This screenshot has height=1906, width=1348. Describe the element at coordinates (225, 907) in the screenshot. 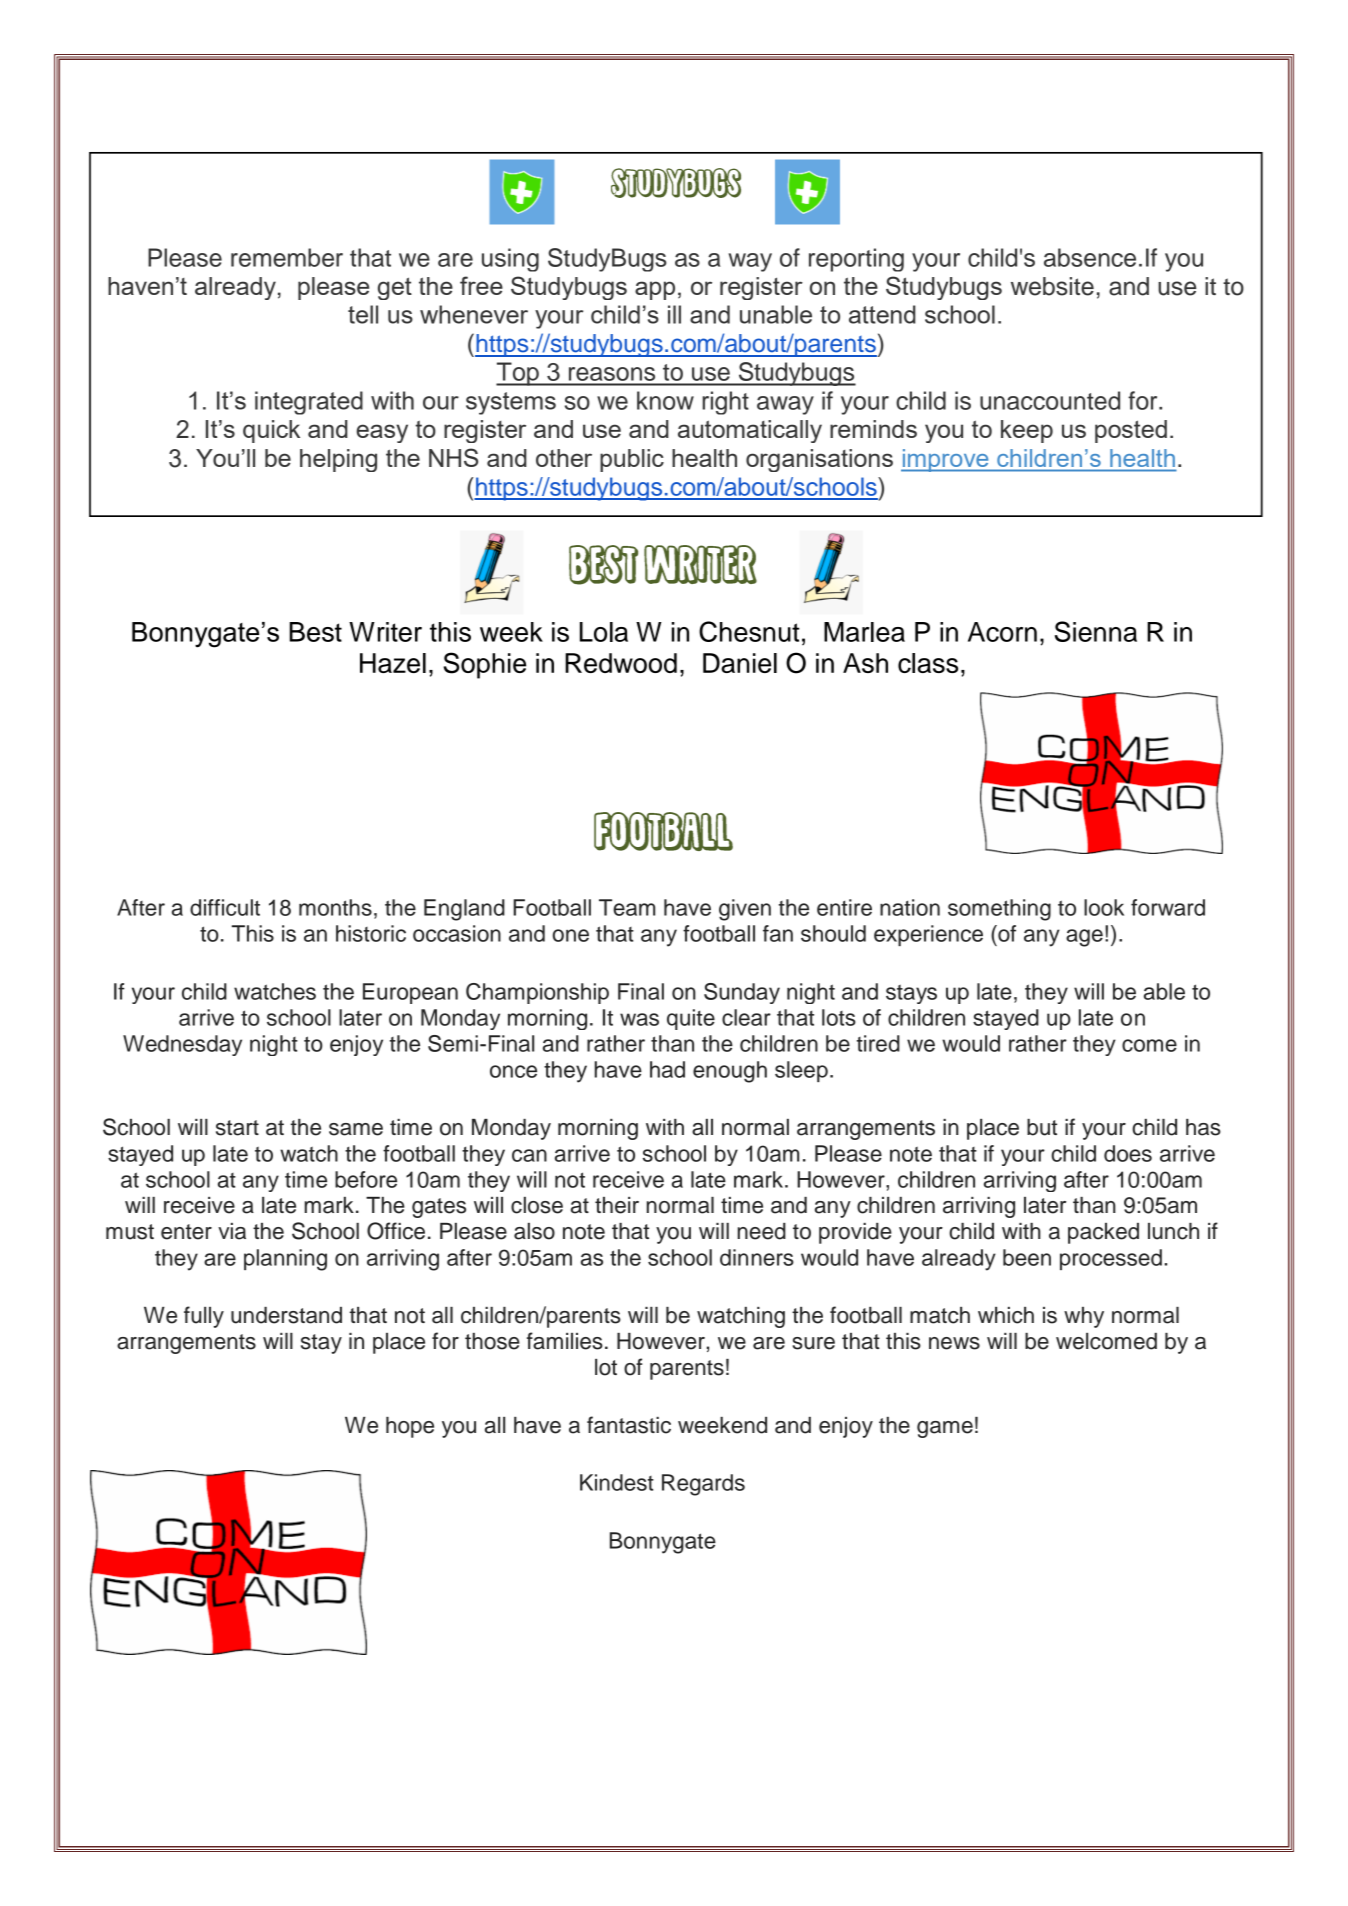

I see `difficult` at that location.
